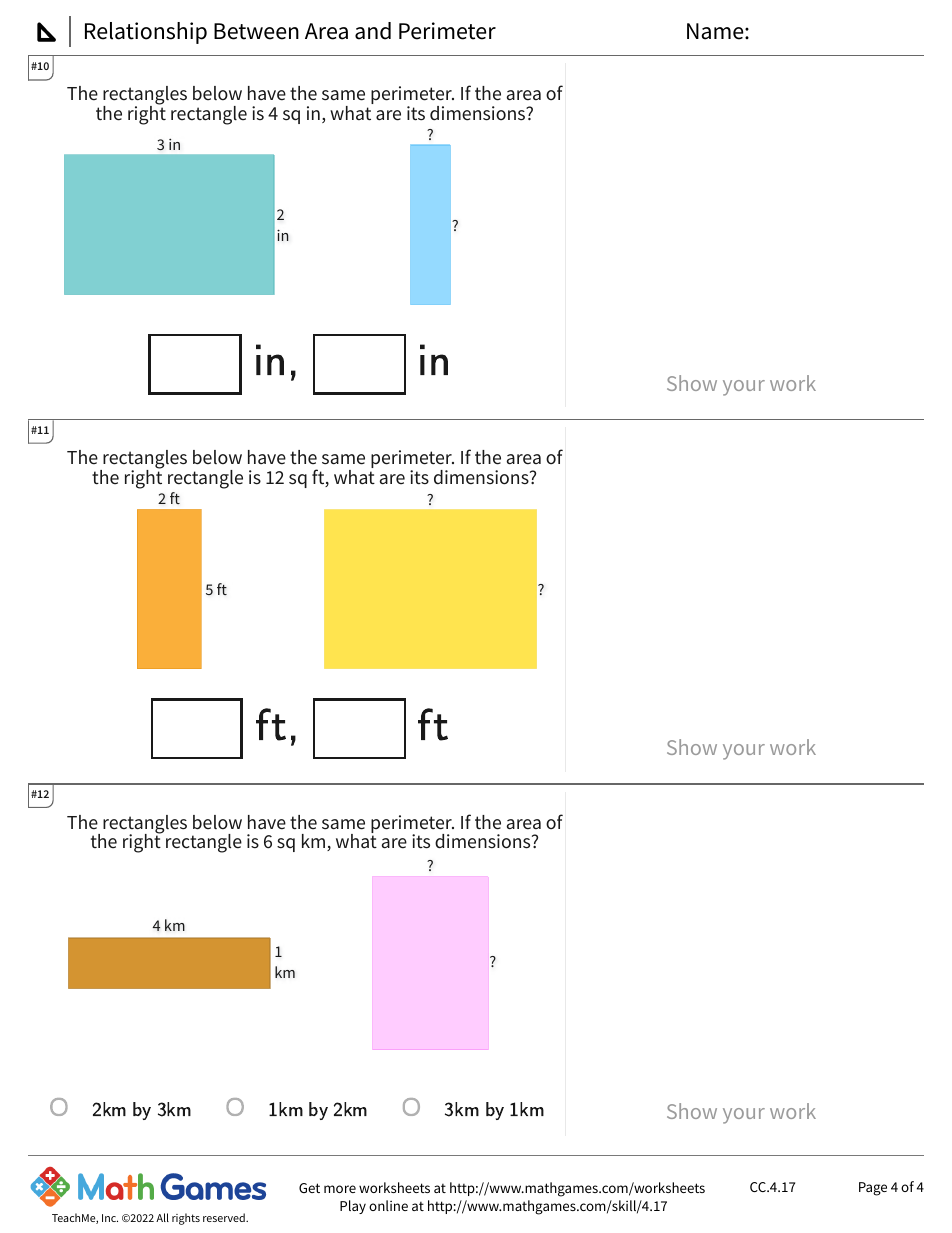 The image size is (952, 1233). What do you see at coordinates (340, 1189) in the page?
I see `more` at bounding box center [340, 1189].
